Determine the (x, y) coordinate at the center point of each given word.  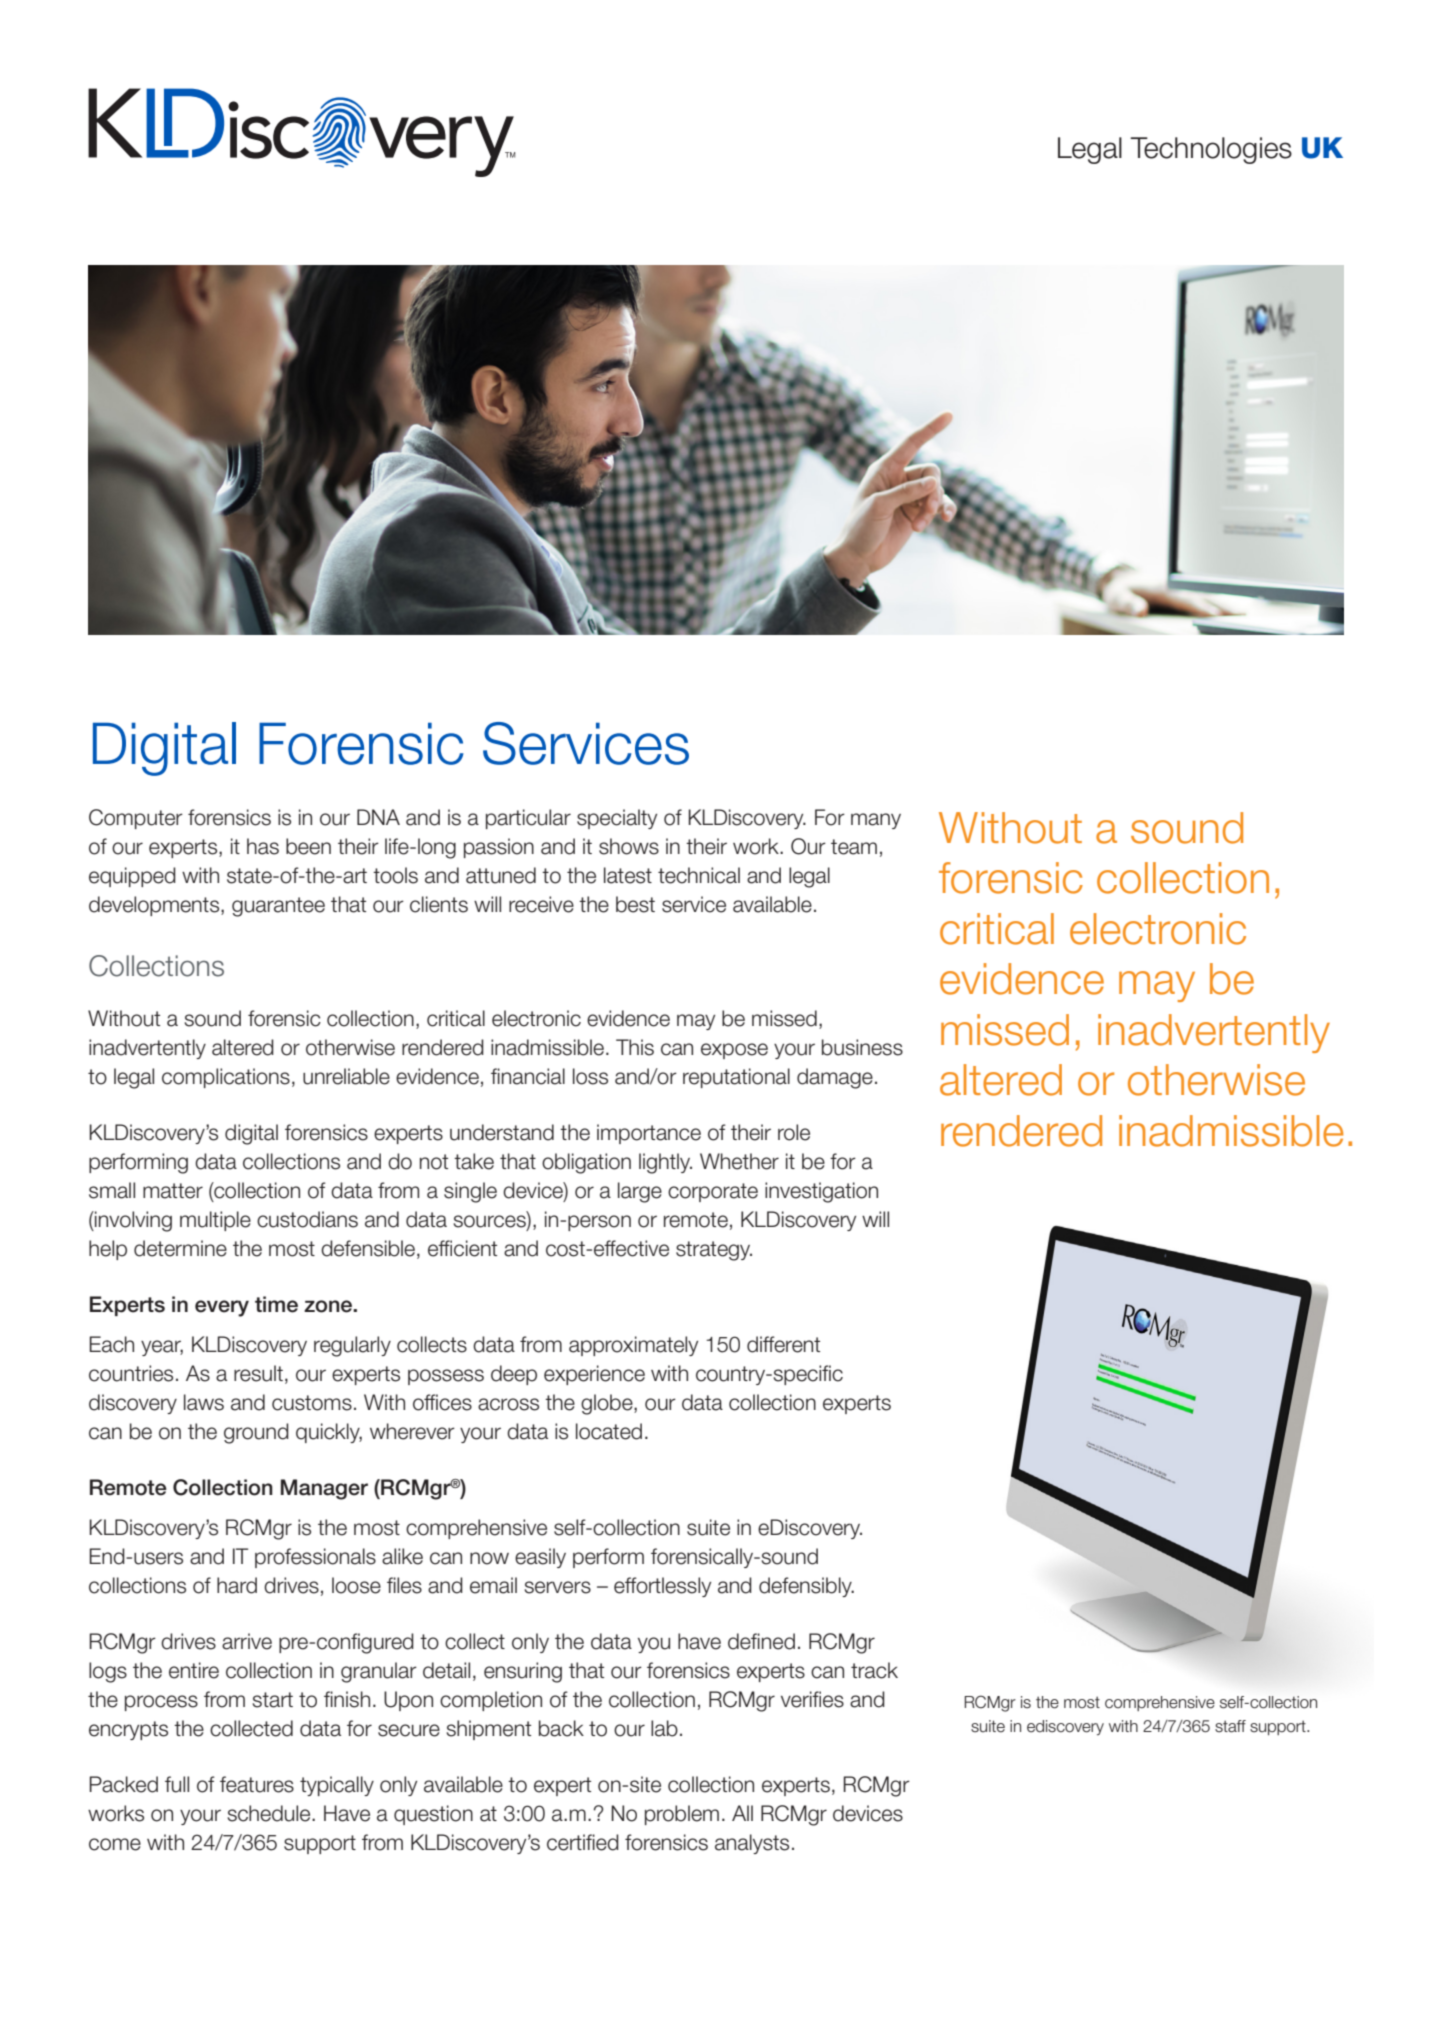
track (874, 1670)
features (257, 1784)
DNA (378, 817)
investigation (821, 1192)
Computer (136, 819)
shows (629, 846)
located (609, 1431)
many (876, 821)
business (862, 1047)
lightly (665, 1163)
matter (173, 1191)
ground (256, 1433)
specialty (617, 819)
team (854, 847)
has (263, 846)
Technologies (1211, 150)
